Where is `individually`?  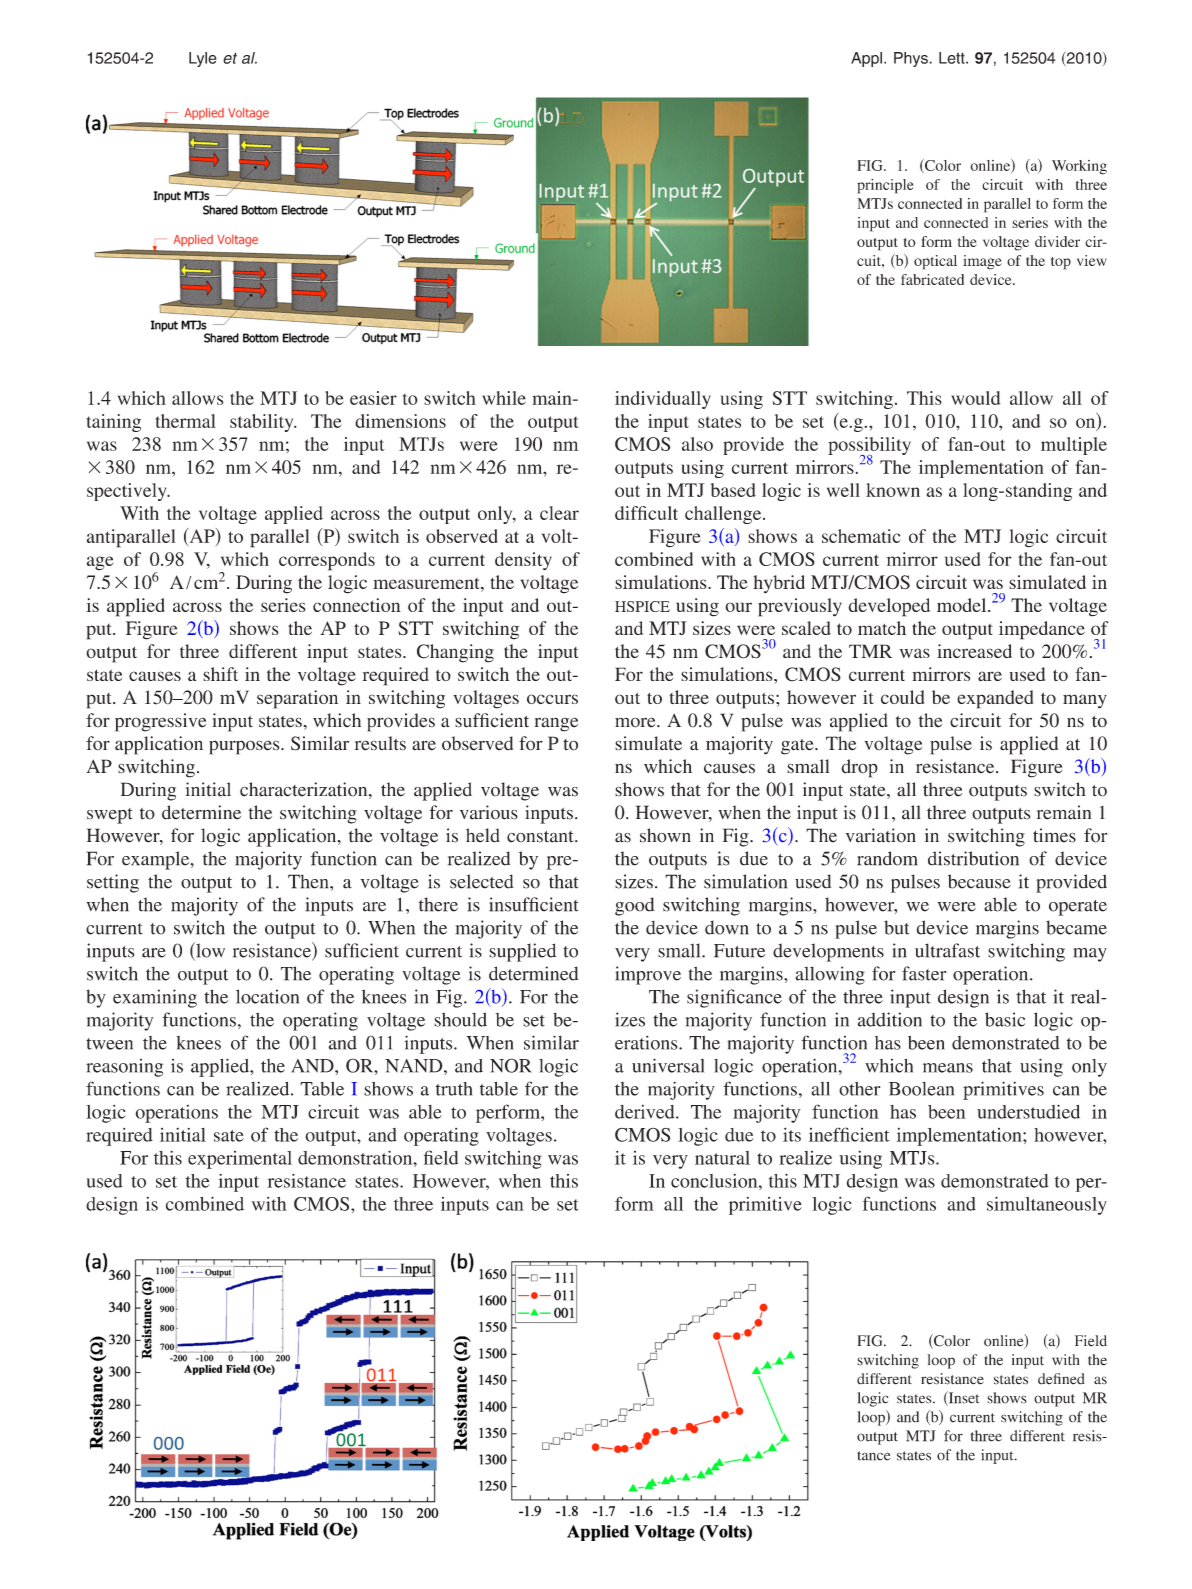 individually is located at coordinates (663, 400).
